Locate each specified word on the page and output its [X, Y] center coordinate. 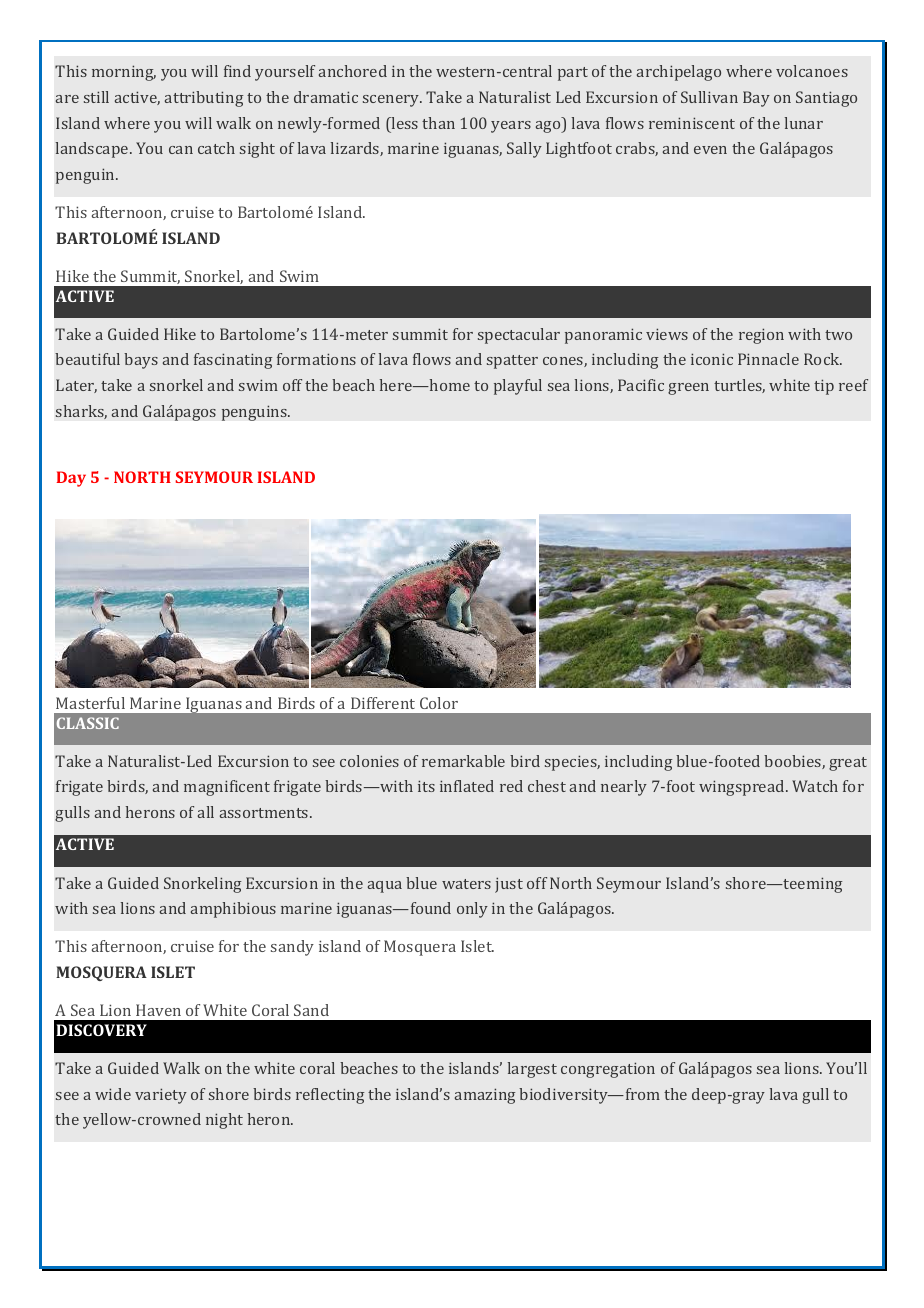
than [438, 123]
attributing [204, 99]
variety [161, 1096]
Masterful [90, 703]
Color [439, 703]
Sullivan [709, 97]
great [848, 764]
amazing [485, 1096]
